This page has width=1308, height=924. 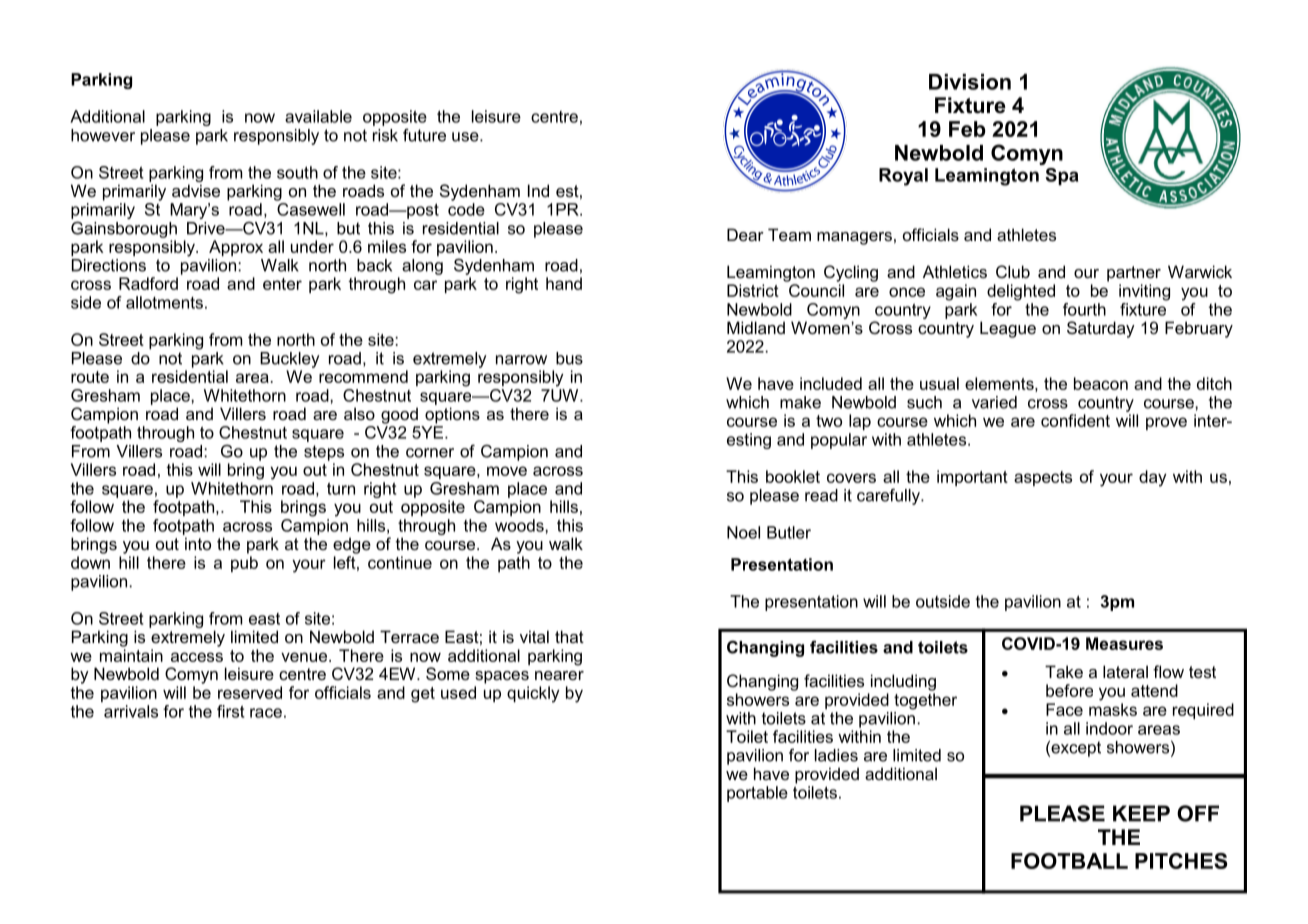 I want to click on first, so click(x=231, y=711).
